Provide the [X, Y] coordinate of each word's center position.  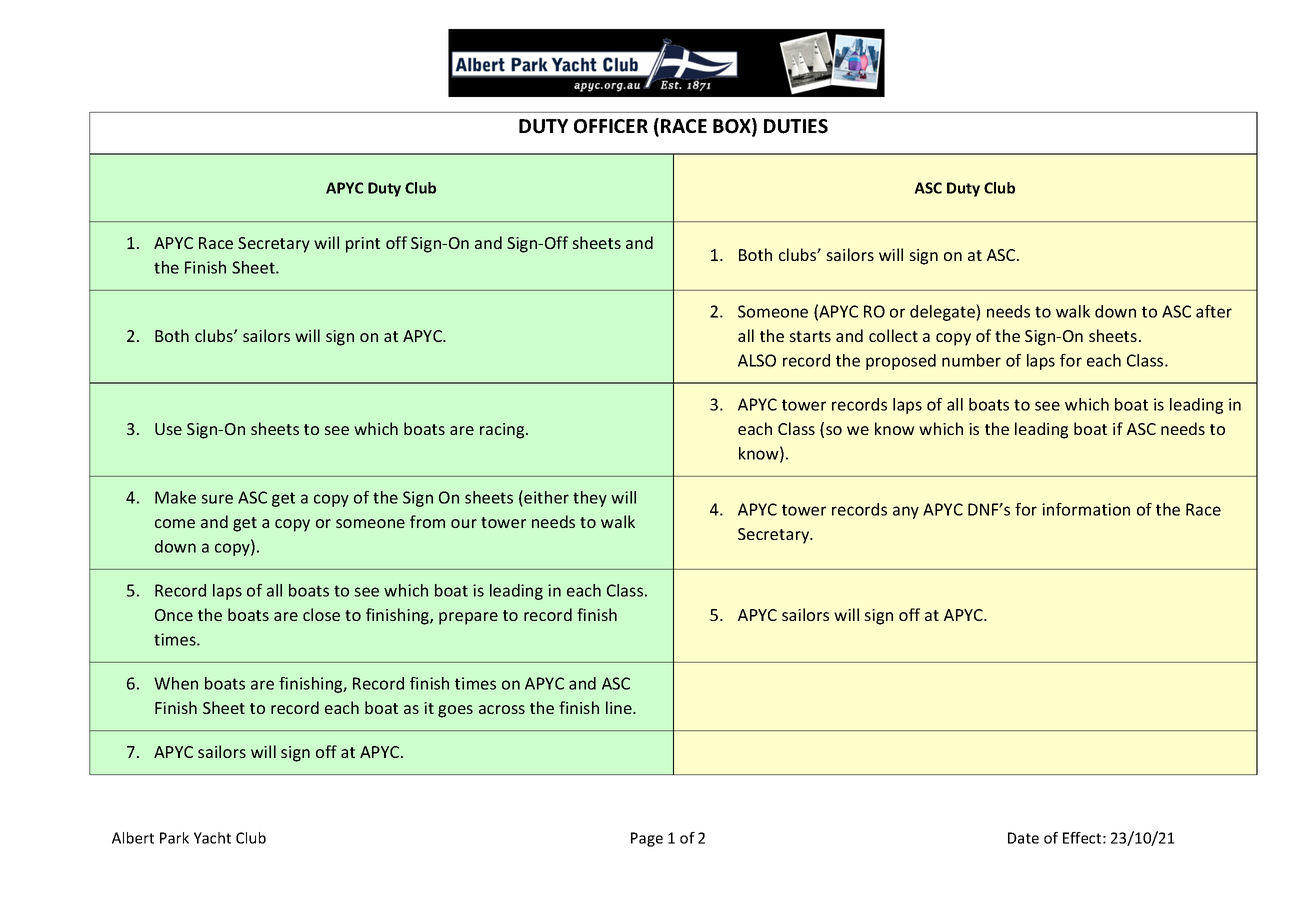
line [620, 707]
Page [647, 839]
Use [168, 429]
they [590, 499]
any [906, 512]
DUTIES [796, 126]
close [321, 614]
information [1086, 509]
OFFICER [611, 126]
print [363, 245]
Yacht [212, 838]
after [1214, 311]
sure [217, 499]
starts [810, 336]
